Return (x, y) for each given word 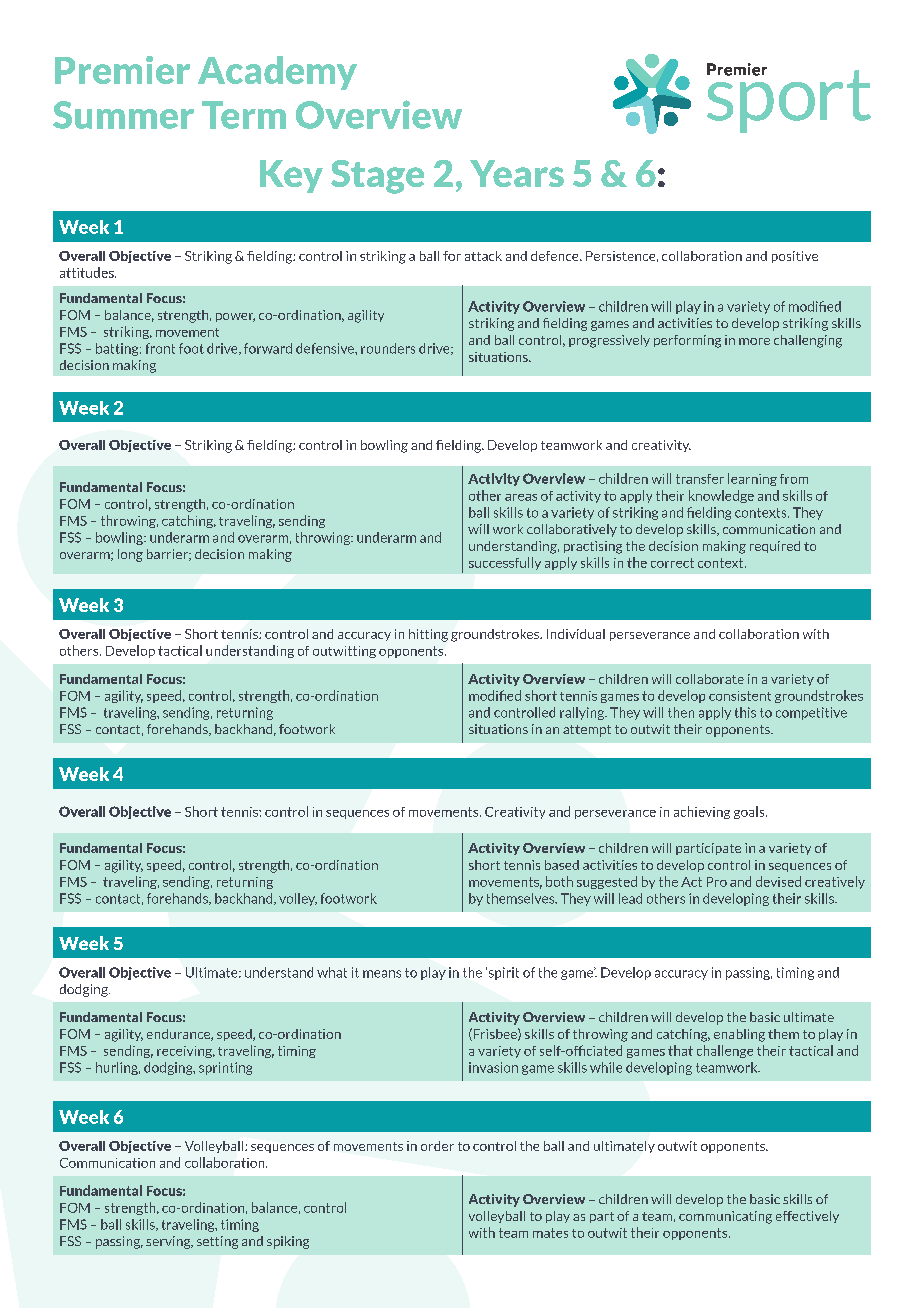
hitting (428, 635)
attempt (587, 731)
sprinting (225, 1068)
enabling (739, 1035)
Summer (123, 115)
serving (169, 1242)
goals (750, 812)
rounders (388, 348)
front (160, 348)
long (130, 555)
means (382, 974)
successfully (505, 563)
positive (795, 257)
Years (517, 173)
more (754, 341)
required (775, 547)
